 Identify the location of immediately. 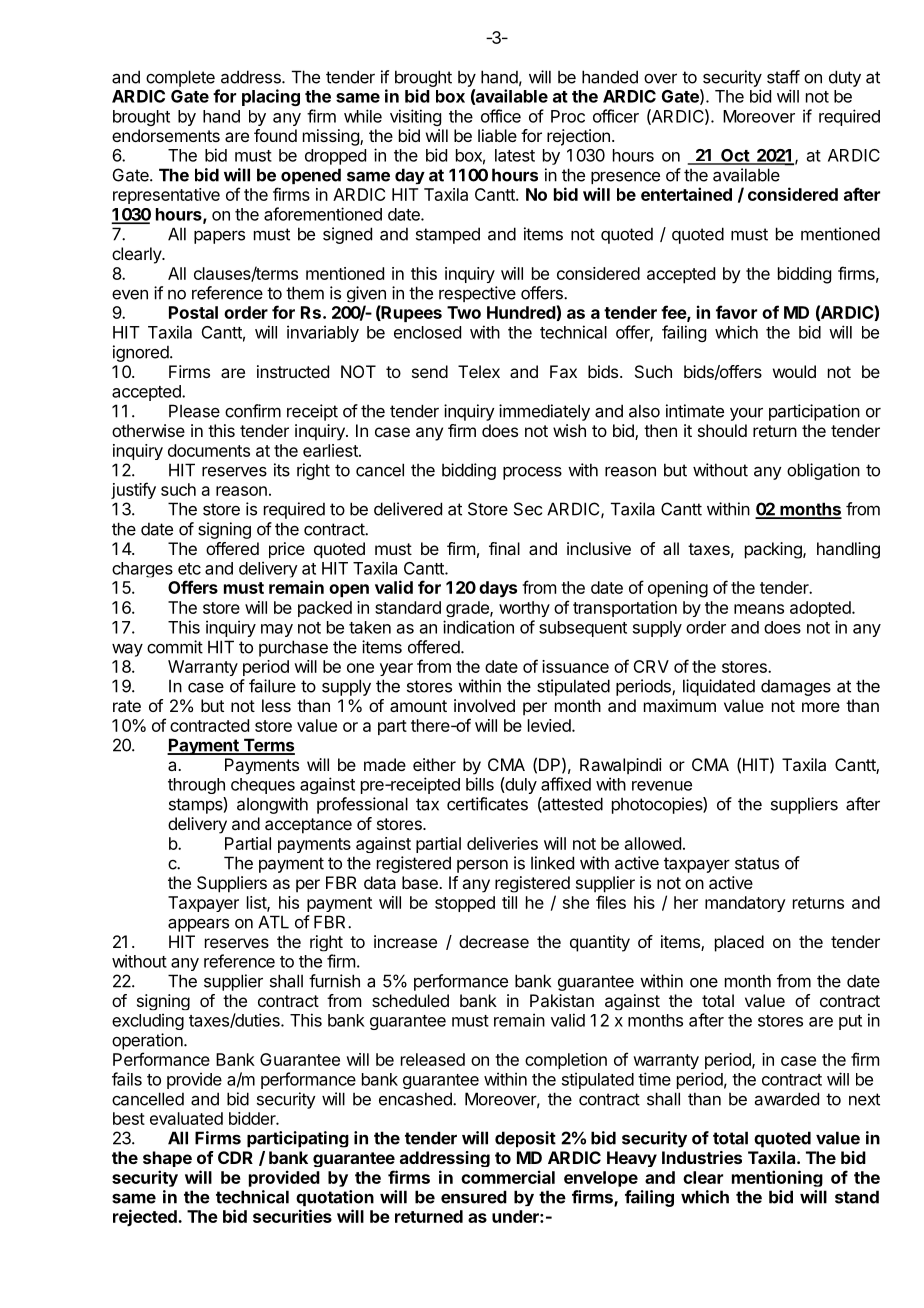
(544, 412).
